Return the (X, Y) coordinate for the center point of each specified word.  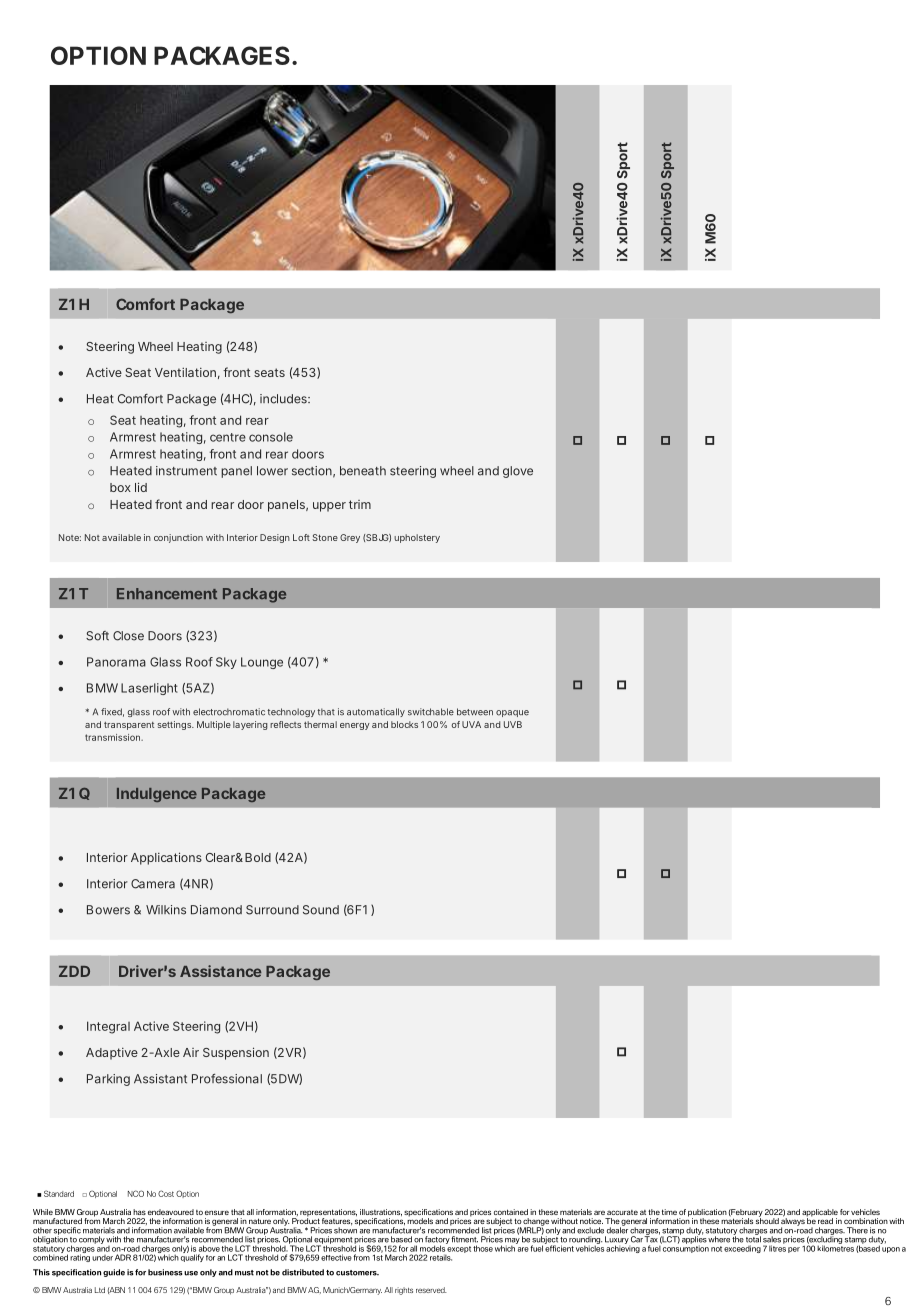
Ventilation (185, 372)
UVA (471, 724)
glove (518, 472)
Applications (166, 858)
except (459, 1249)
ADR (123, 1257)
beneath (363, 471)
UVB (513, 724)
